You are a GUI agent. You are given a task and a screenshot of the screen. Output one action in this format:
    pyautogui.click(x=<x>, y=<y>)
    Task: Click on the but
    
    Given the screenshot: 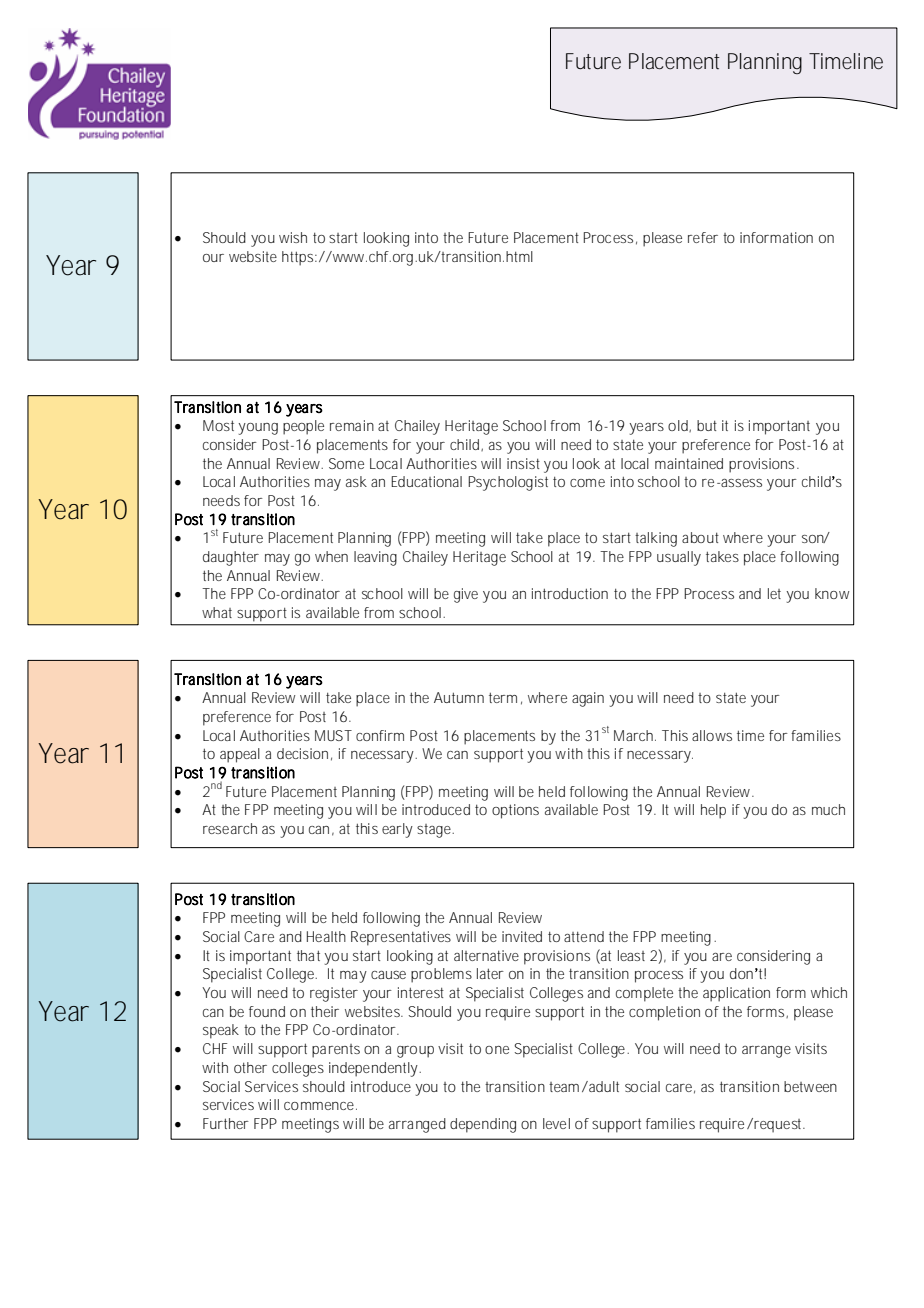 What is the action you would take?
    pyautogui.click(x=707, y=425)
